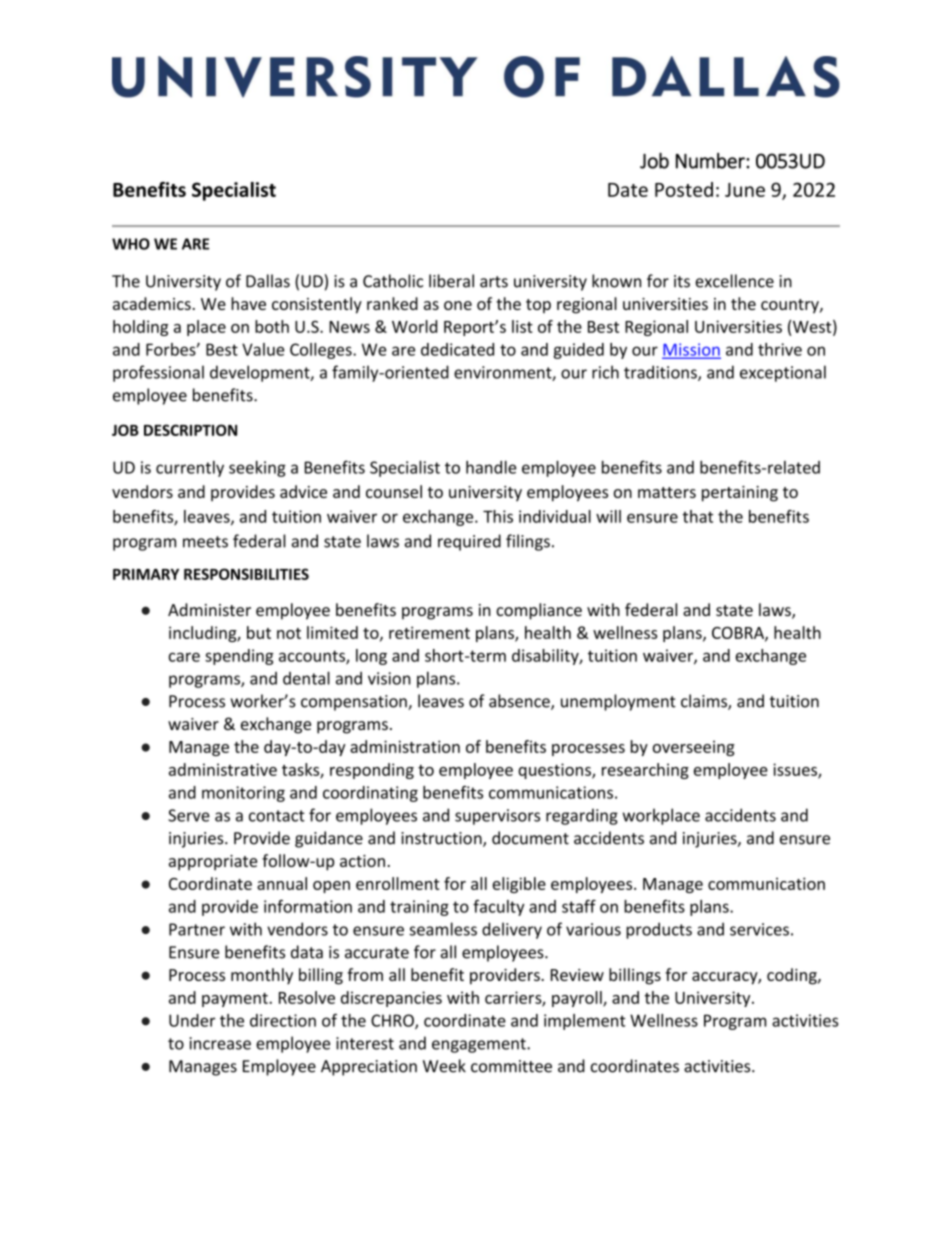  Describe the element at coordinates (491, 467) in the screenshot. I see `handle` at that location.
